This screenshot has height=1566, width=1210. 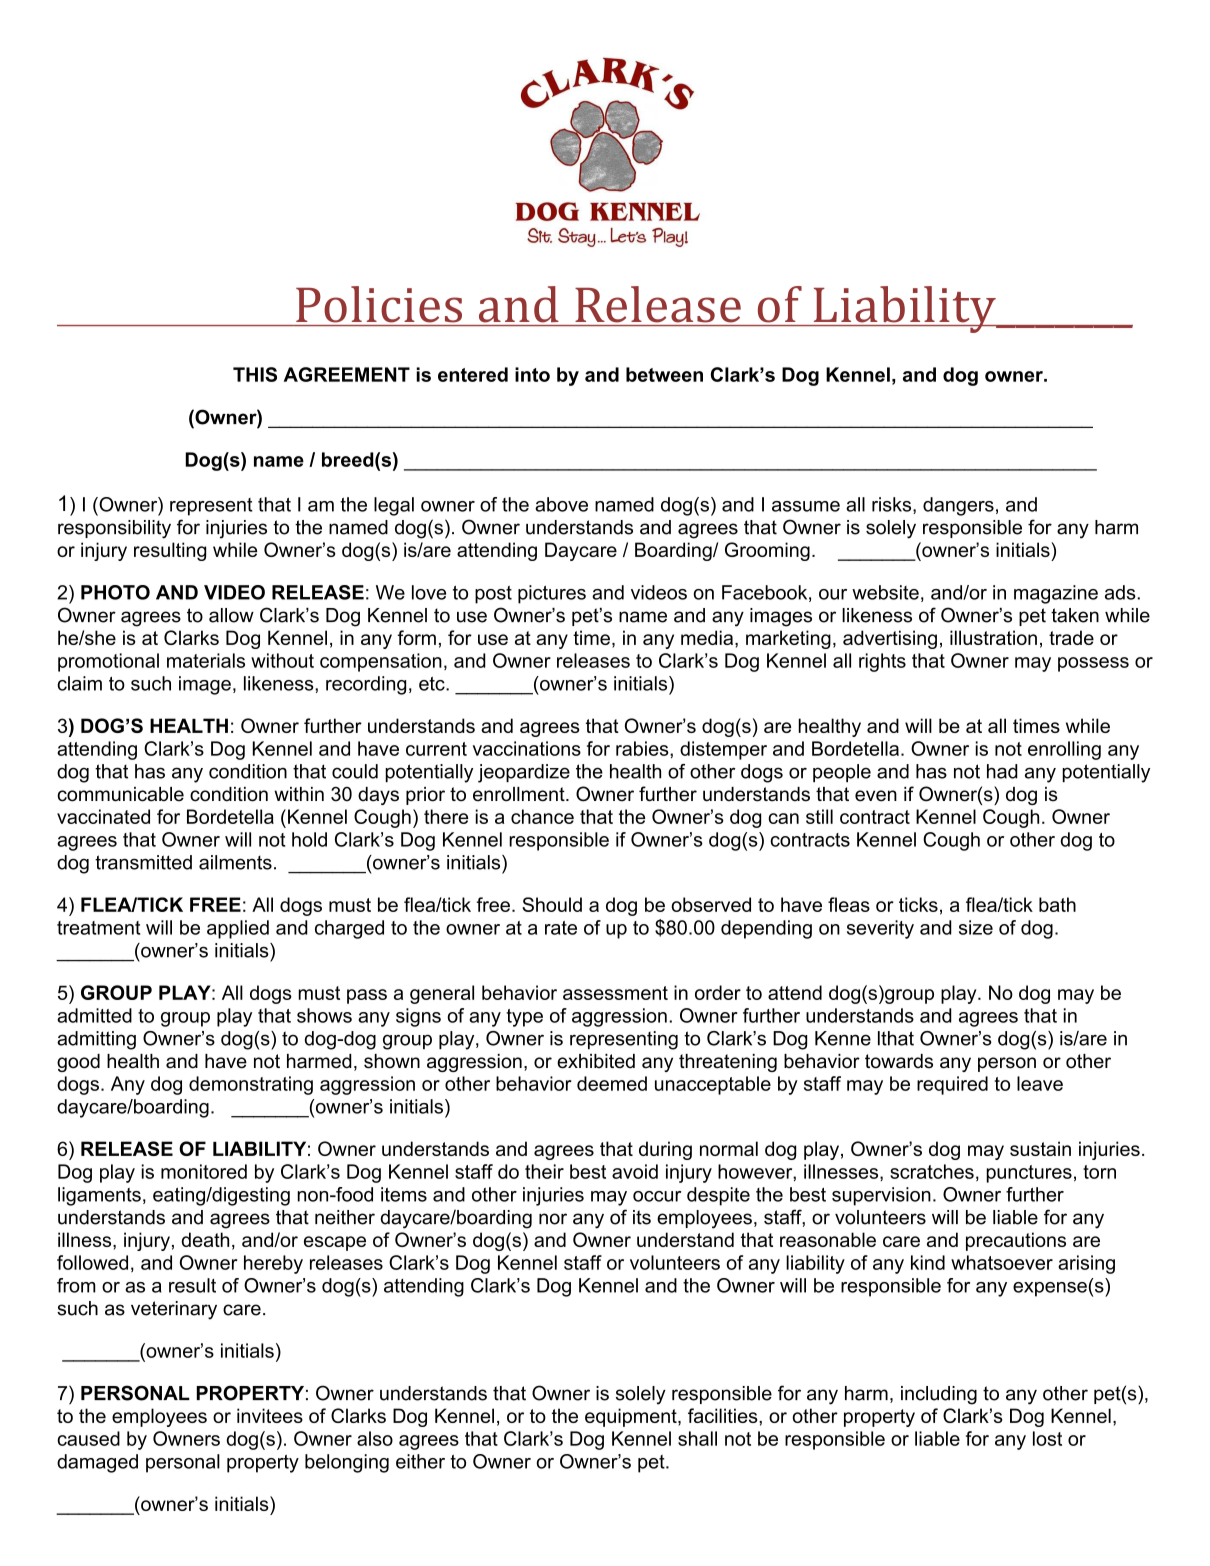 I want to click on applied, so click(x=238, y=929).
